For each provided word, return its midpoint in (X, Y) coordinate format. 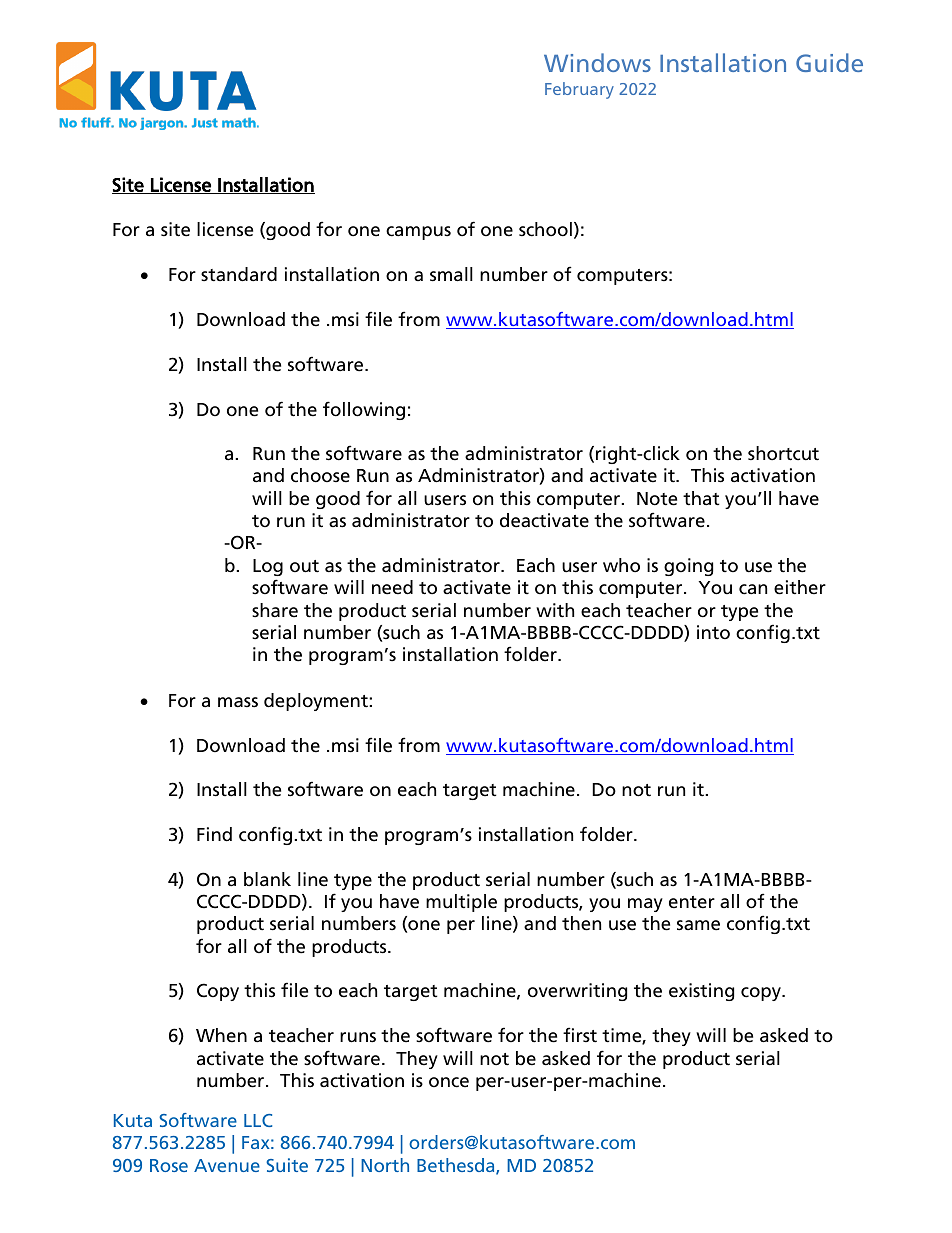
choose (320, 475)
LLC (258, 1120)
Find (214, 834)
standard (239, 274)
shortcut (783, 453)
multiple (461, 903)
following (364, 410)
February (579, 90)
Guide (829, 62)
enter (692, 902)
